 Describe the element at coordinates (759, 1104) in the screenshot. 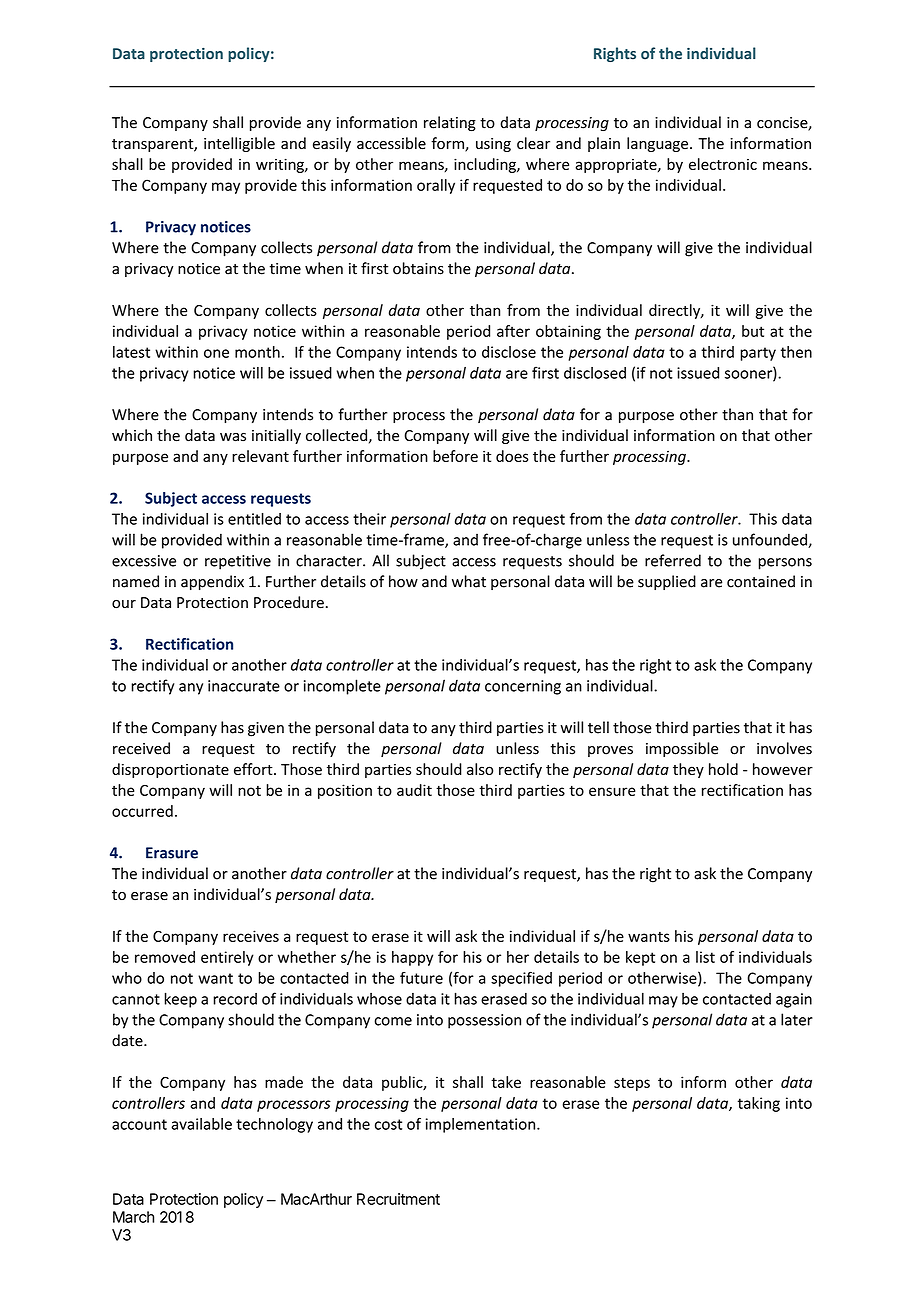

I see `taking` at that location.
